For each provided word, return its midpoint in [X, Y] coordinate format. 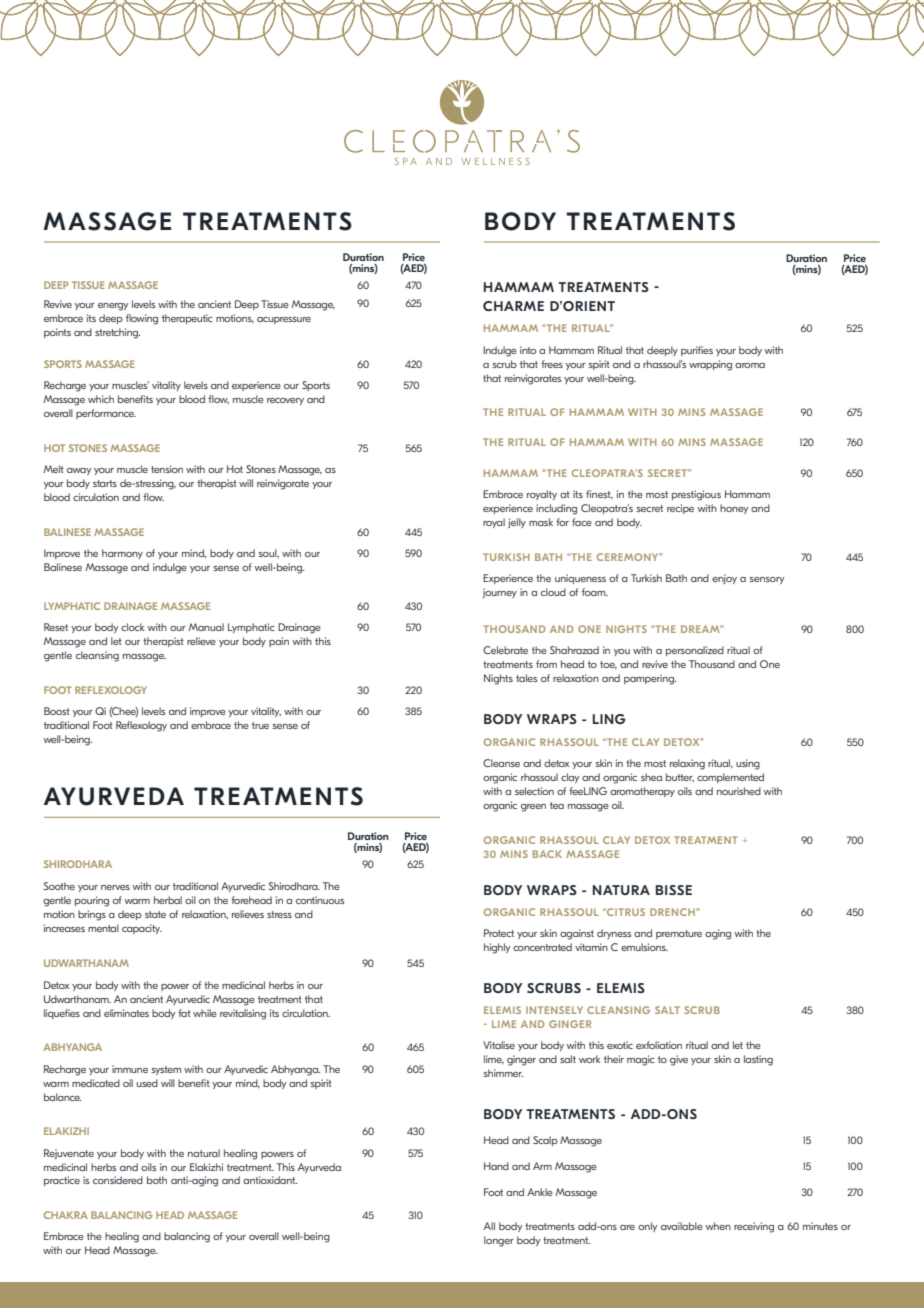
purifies [697, 351]
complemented [730, 778]
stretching [117, 333]
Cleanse [501, 763]
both [157, 1180]
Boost [57, 711]
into [528, 350]
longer [499, 1241]
